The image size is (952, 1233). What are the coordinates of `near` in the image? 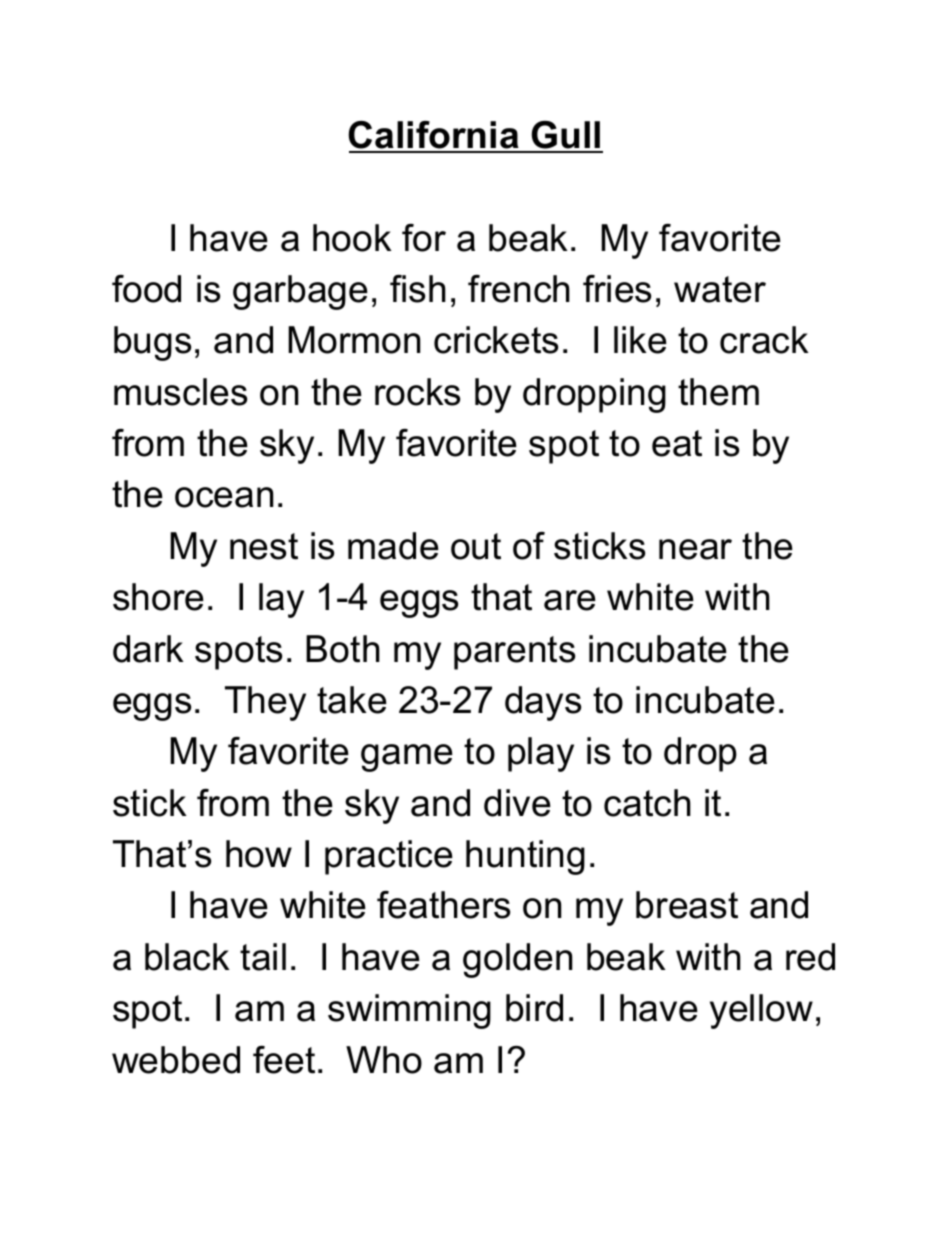 It's located at (695, 549).
